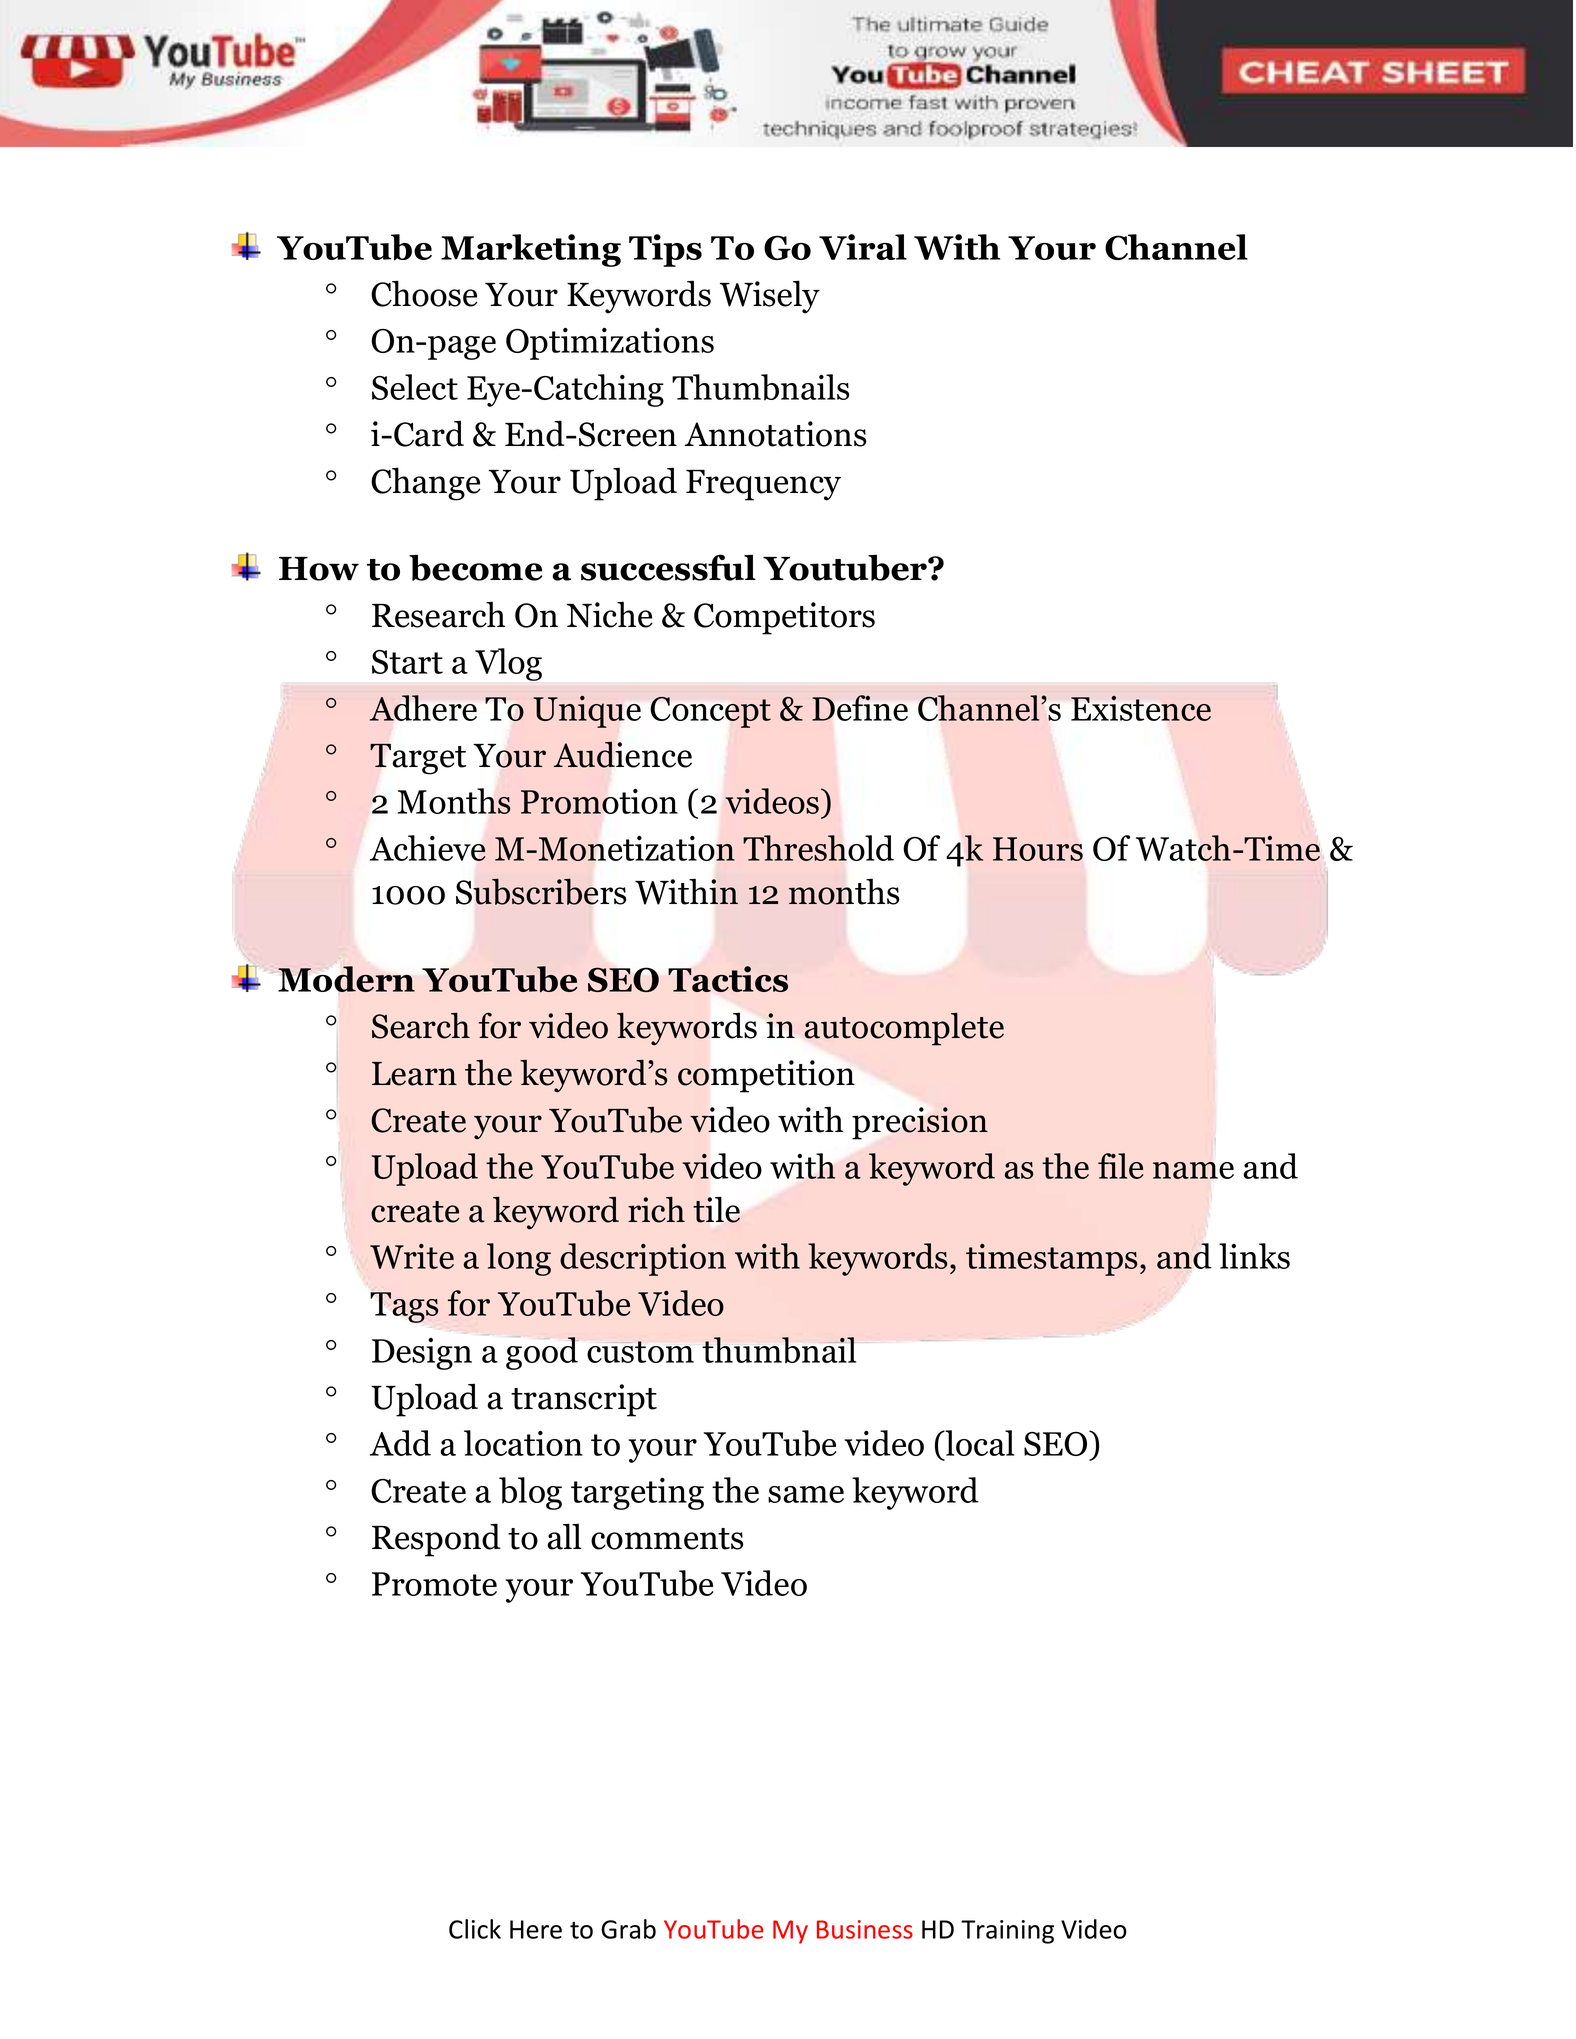  Describe the element at coordinates (863, 247) in the page. I see `Viral` at that location.
